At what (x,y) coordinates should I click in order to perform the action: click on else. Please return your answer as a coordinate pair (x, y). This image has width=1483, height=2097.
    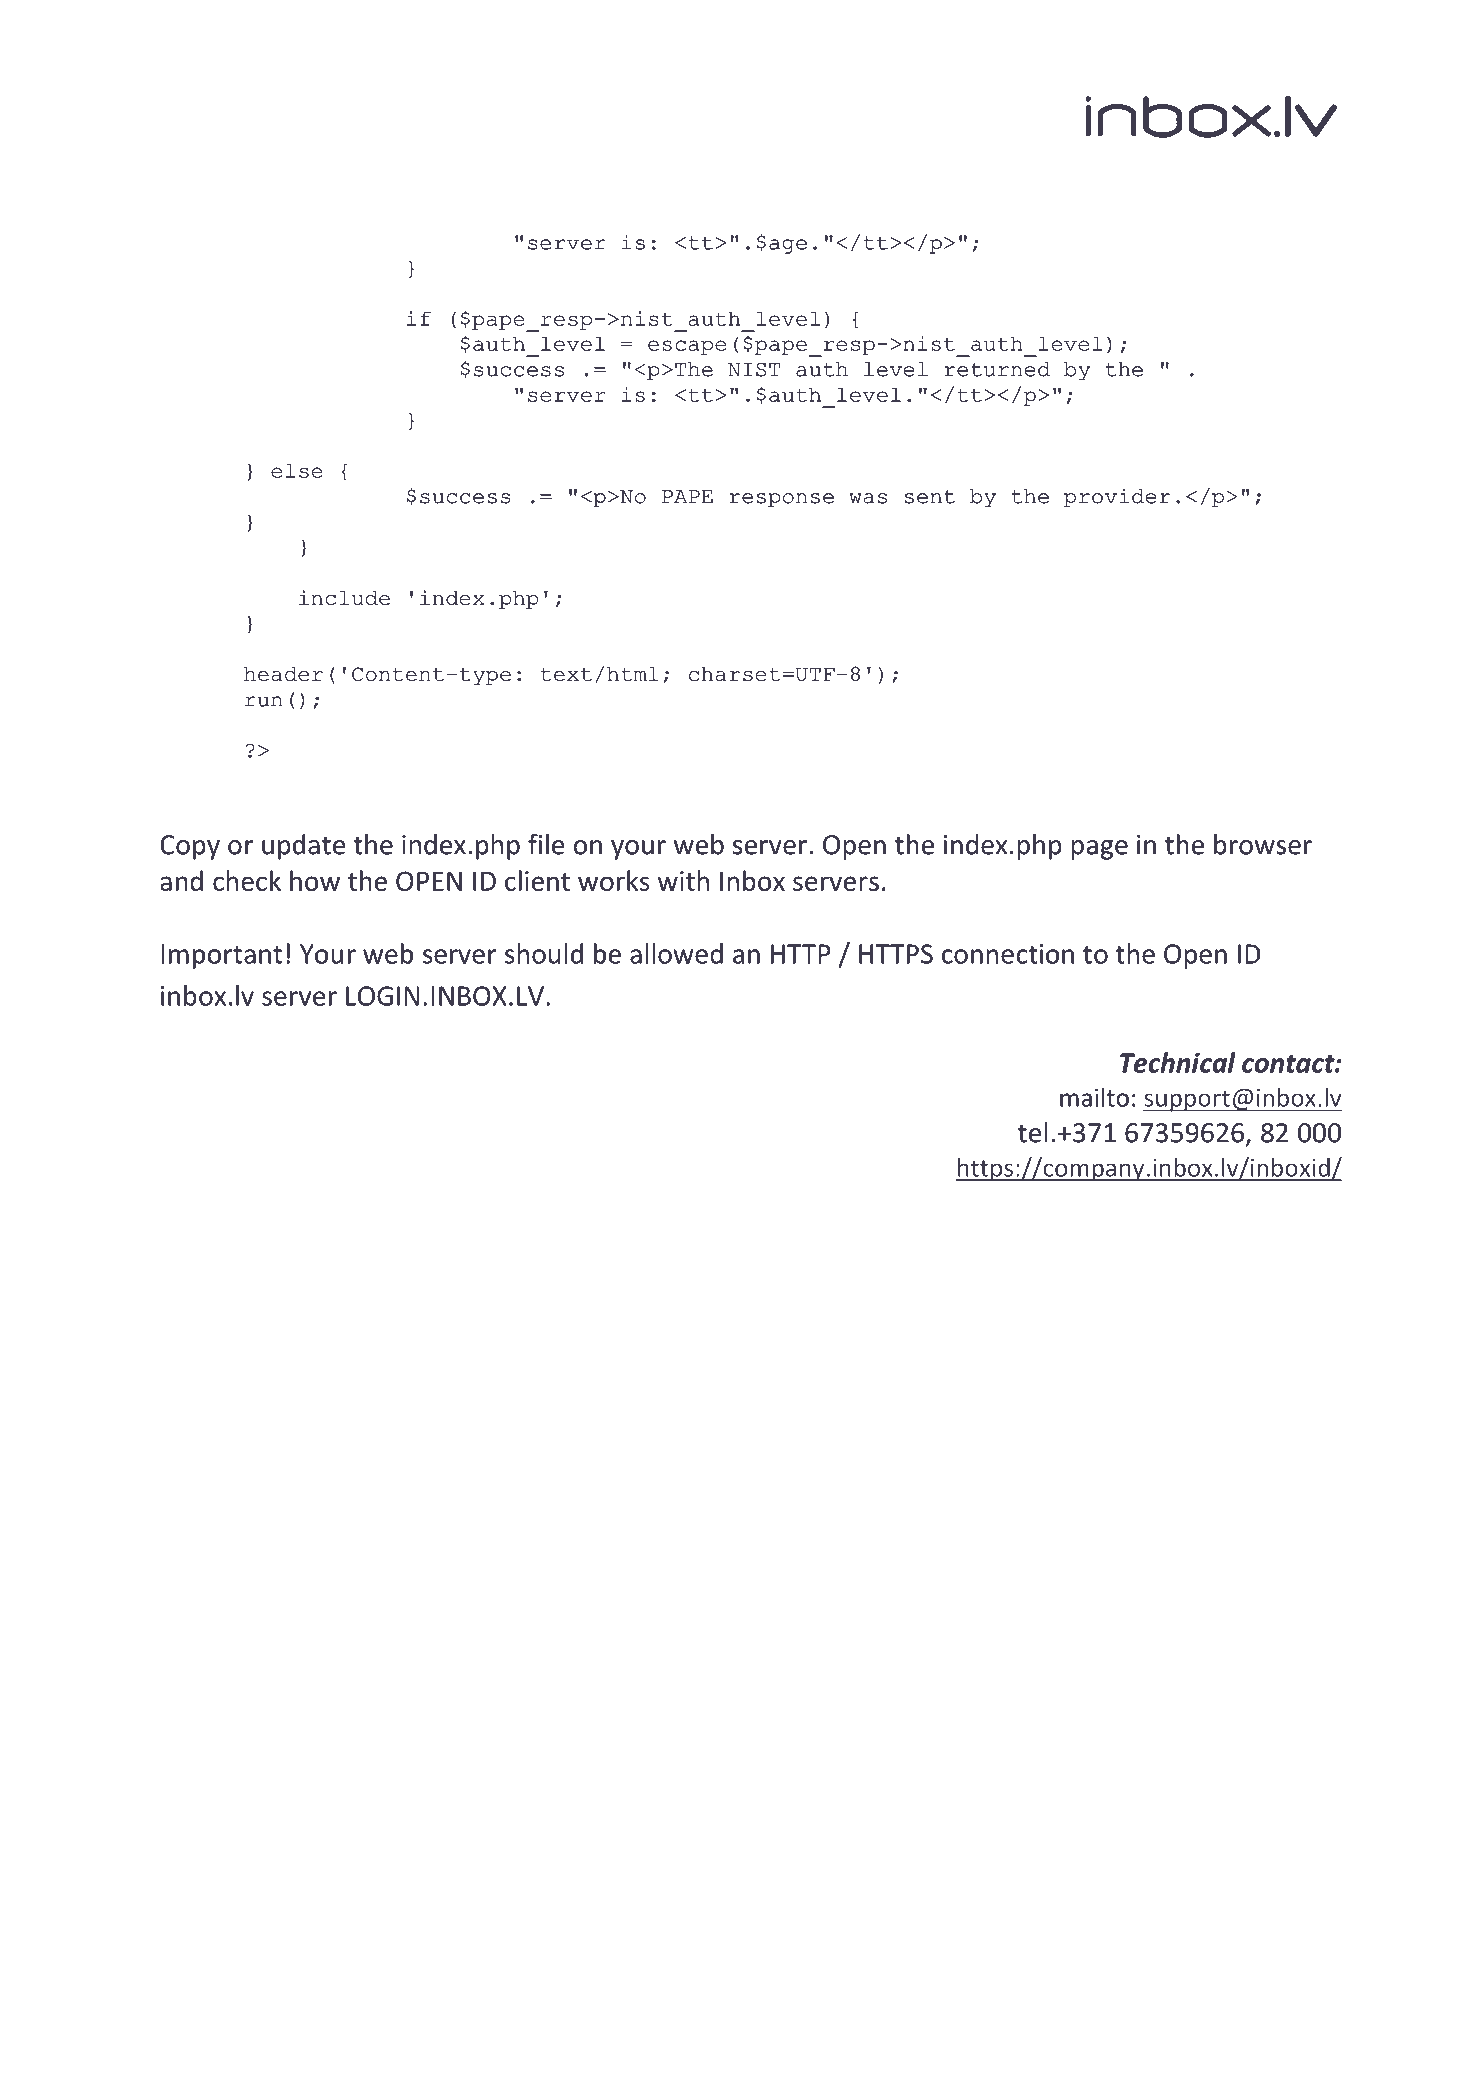
    Looking at the image, I should click on (296, 470).
